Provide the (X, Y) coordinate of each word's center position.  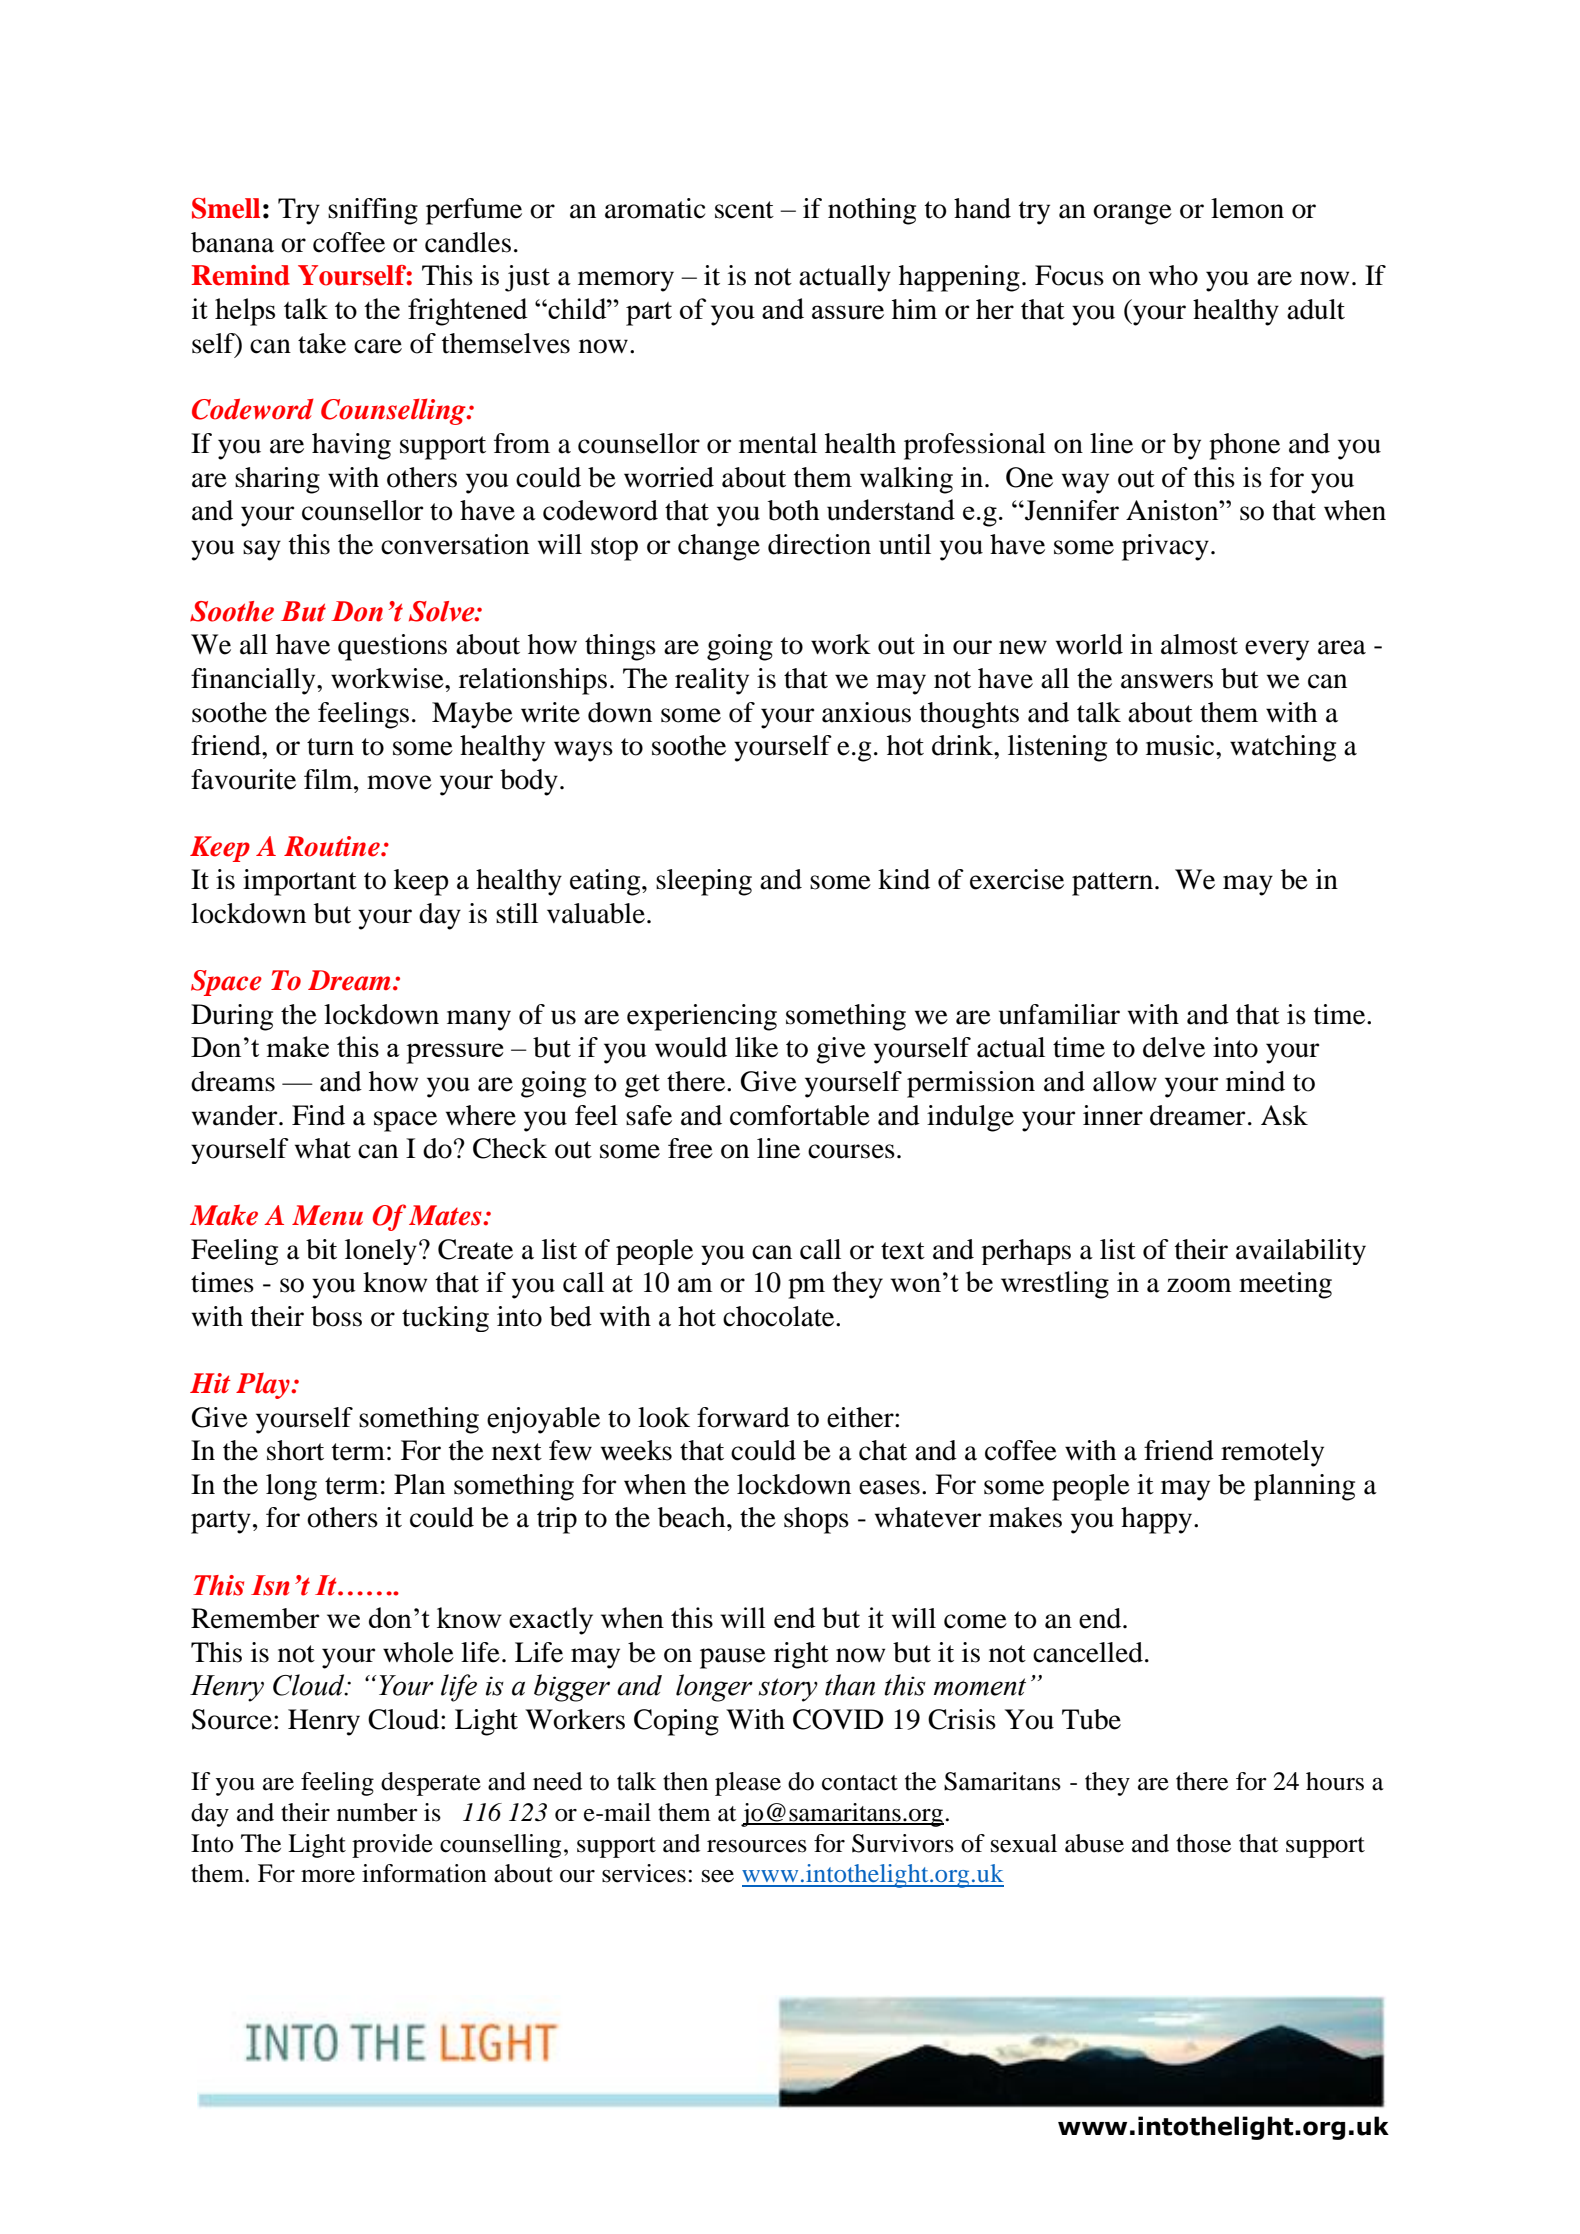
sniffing (373, 211)
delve (1174, 1047)
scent (744, 210)
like (756, 1047)
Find (318, 1115)
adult (1316, 309)
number (377, 1812)
